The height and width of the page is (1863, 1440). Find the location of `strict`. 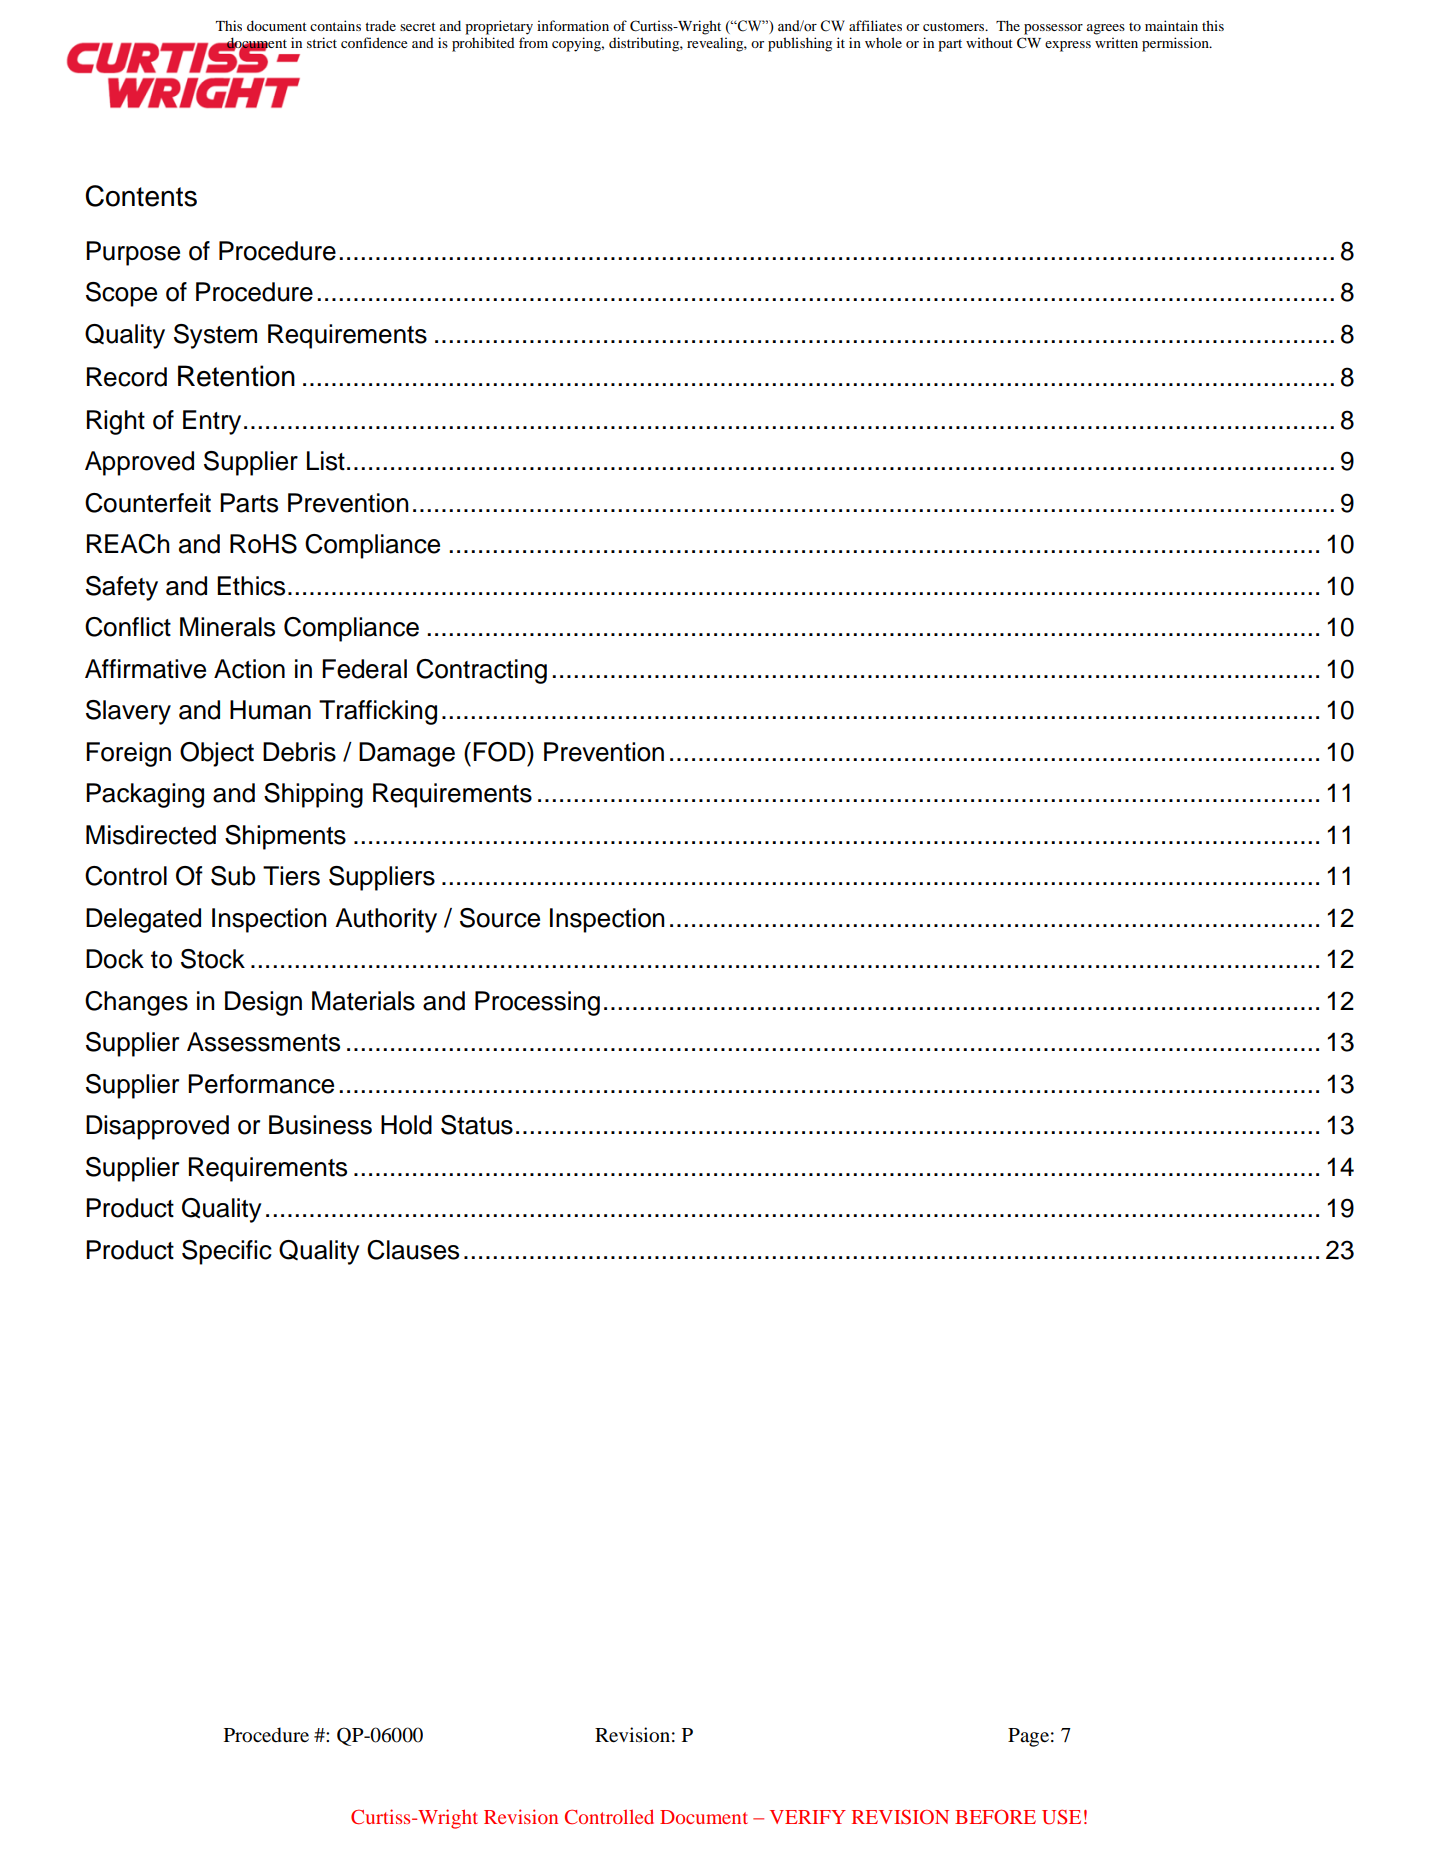

strict is located at coordinates (322, 42).
